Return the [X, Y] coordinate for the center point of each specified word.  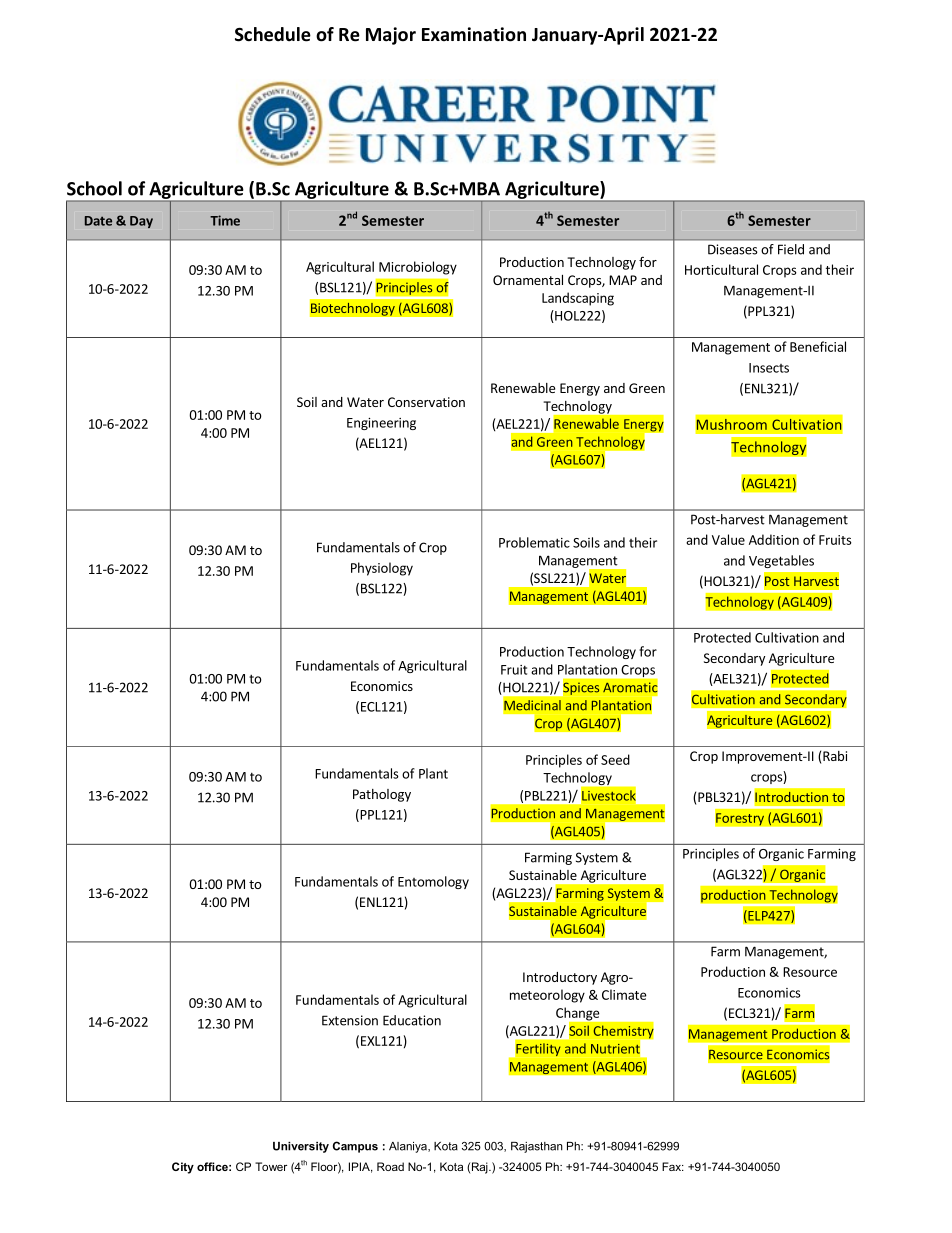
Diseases [733, 249]
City [183, 1168]
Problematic [534, 542]
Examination [474, 34]
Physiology [382, 569]
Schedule [273, 34]
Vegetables [781, 561]
